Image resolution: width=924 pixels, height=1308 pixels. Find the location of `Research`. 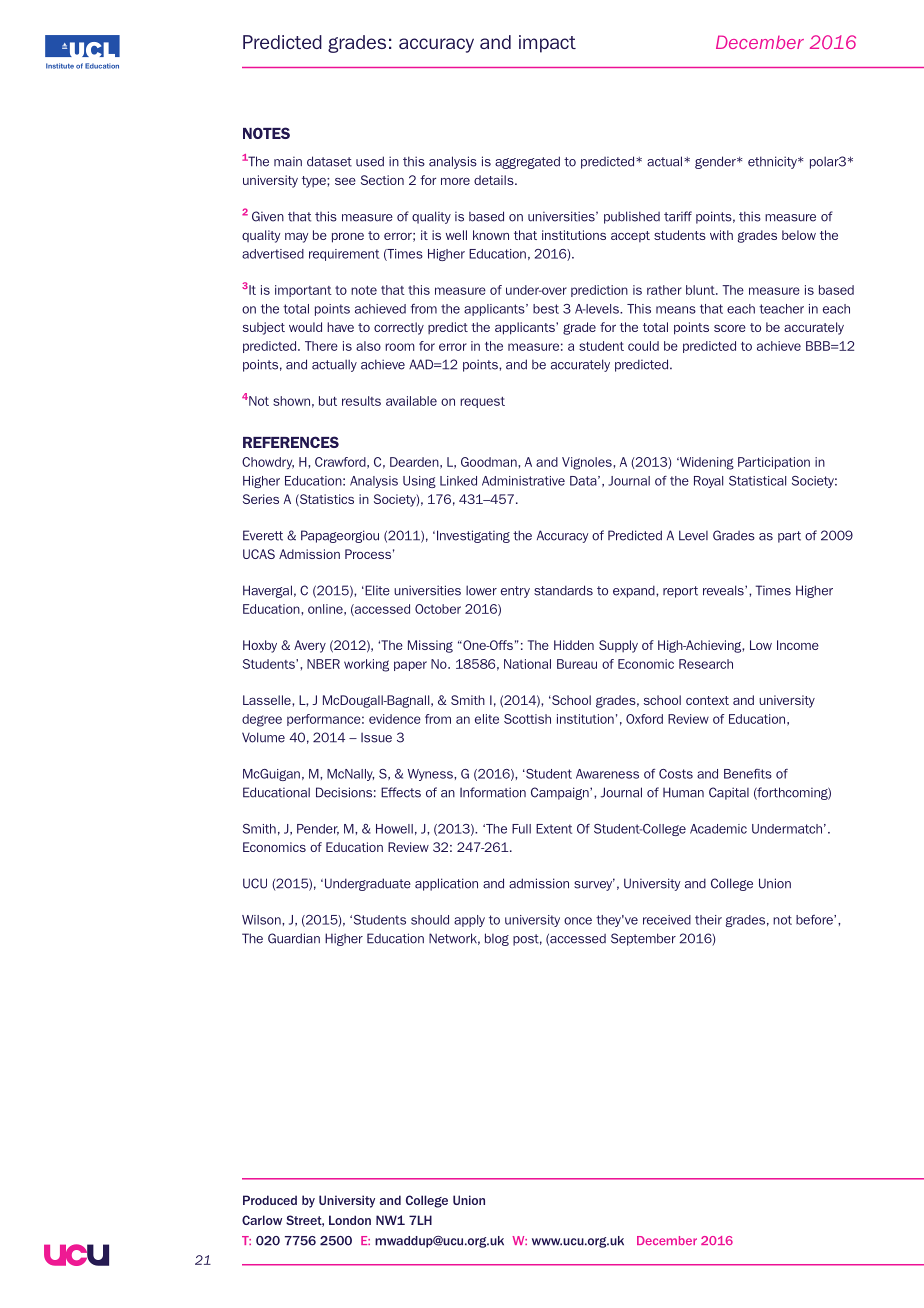

Research is located at coordinates (706, 664).
